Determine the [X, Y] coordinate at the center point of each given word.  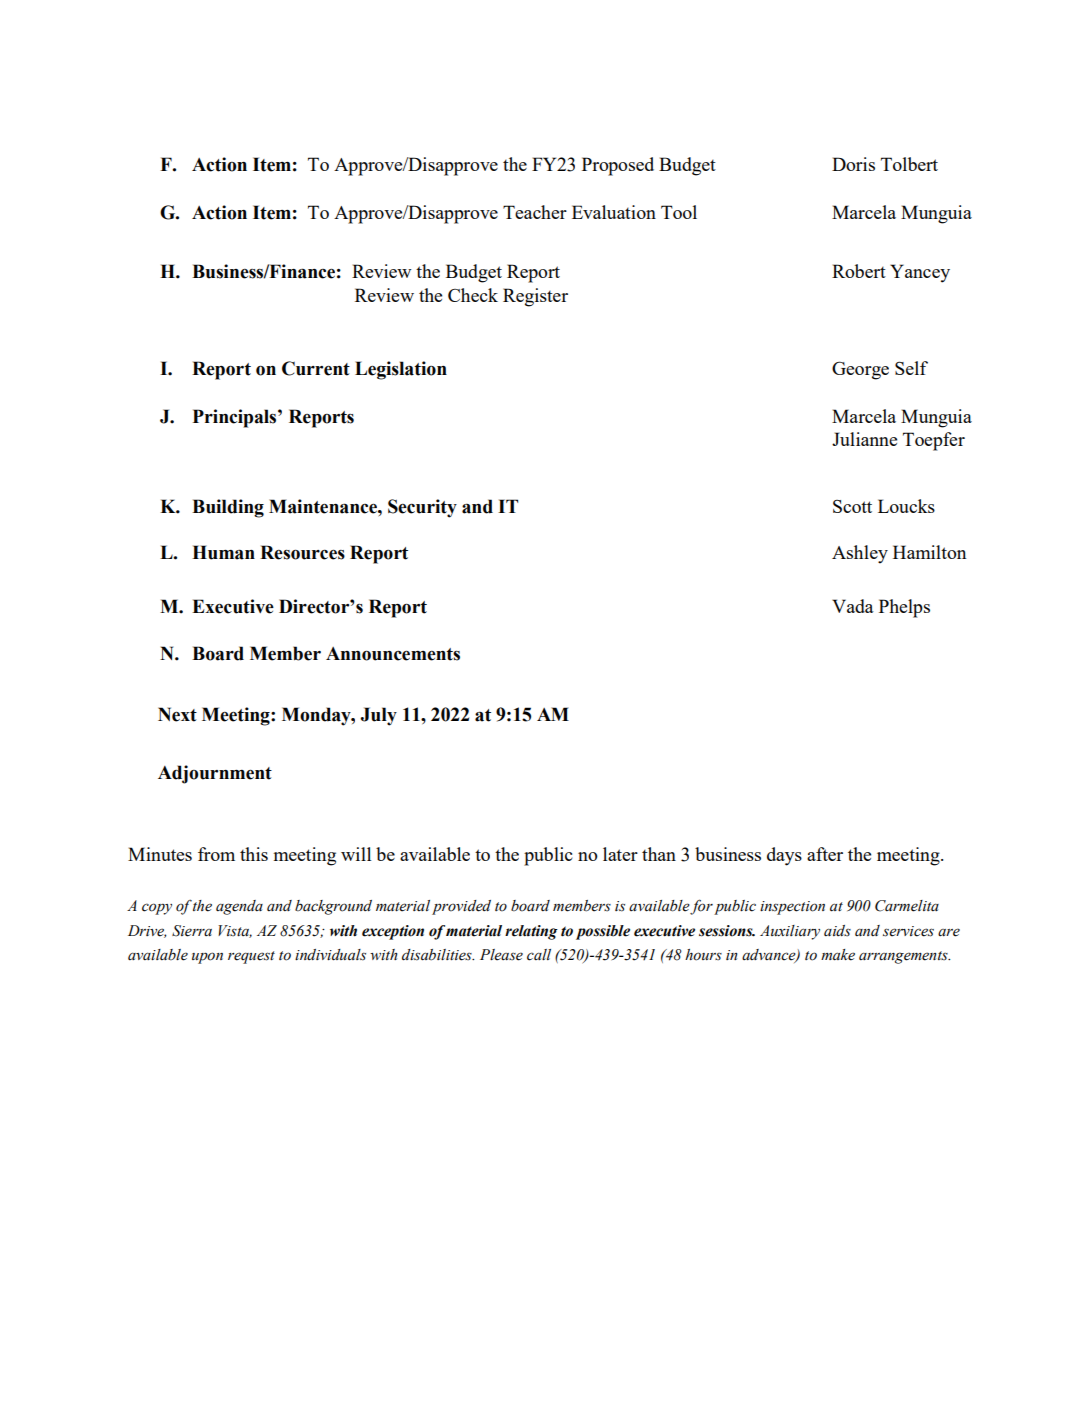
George [860, 370]
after [825, 854]
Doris [853, 164]
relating [531, 932]
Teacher [535, 212]
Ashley [860, 554]
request [251, 957]
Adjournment [215, 774]
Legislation [401, 370]
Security [422, 508]
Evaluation [614, 212]
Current [316, 368]
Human [223, 552]
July [378, 716]
